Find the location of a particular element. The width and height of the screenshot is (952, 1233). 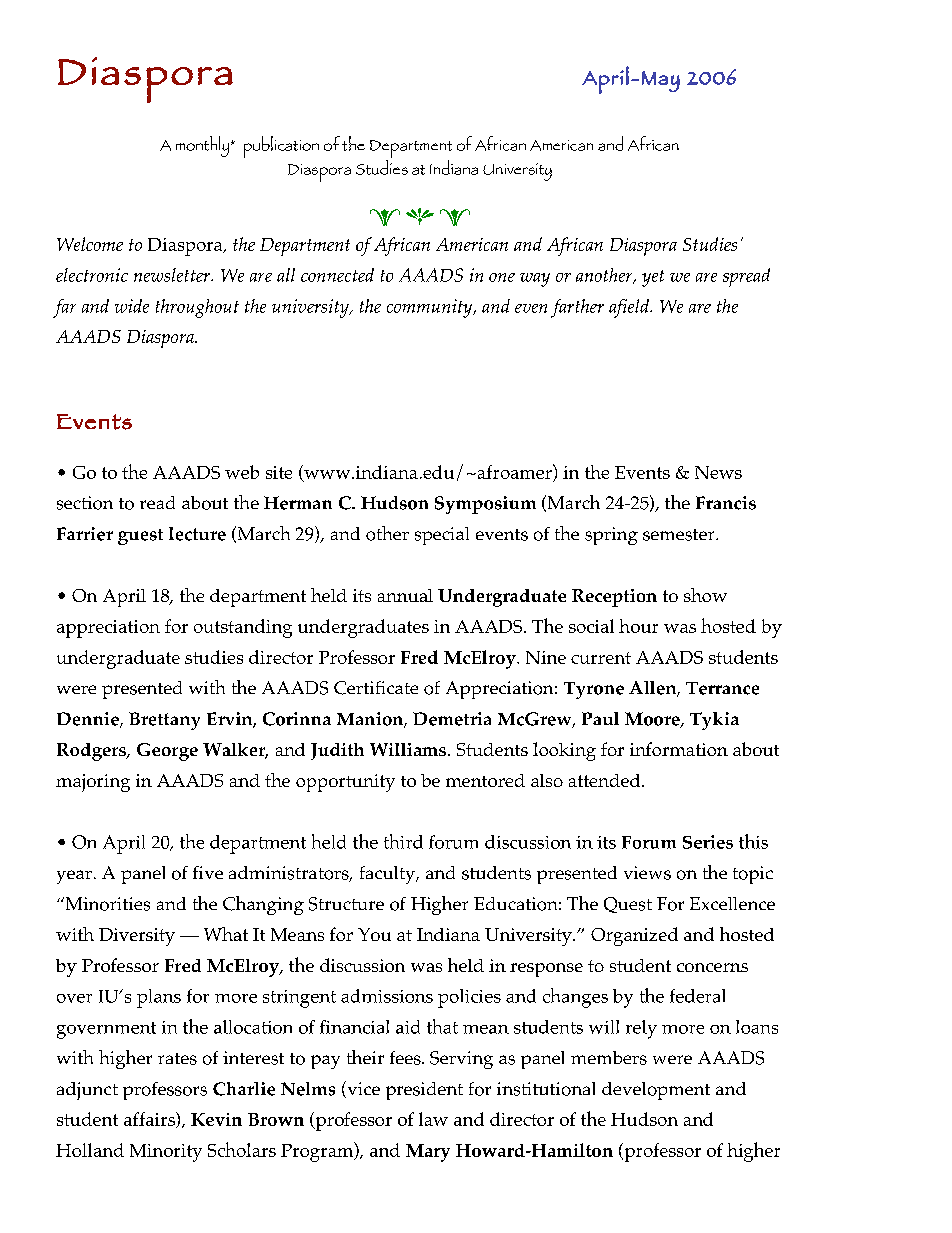

development is located at coordinates (656, 1091).
